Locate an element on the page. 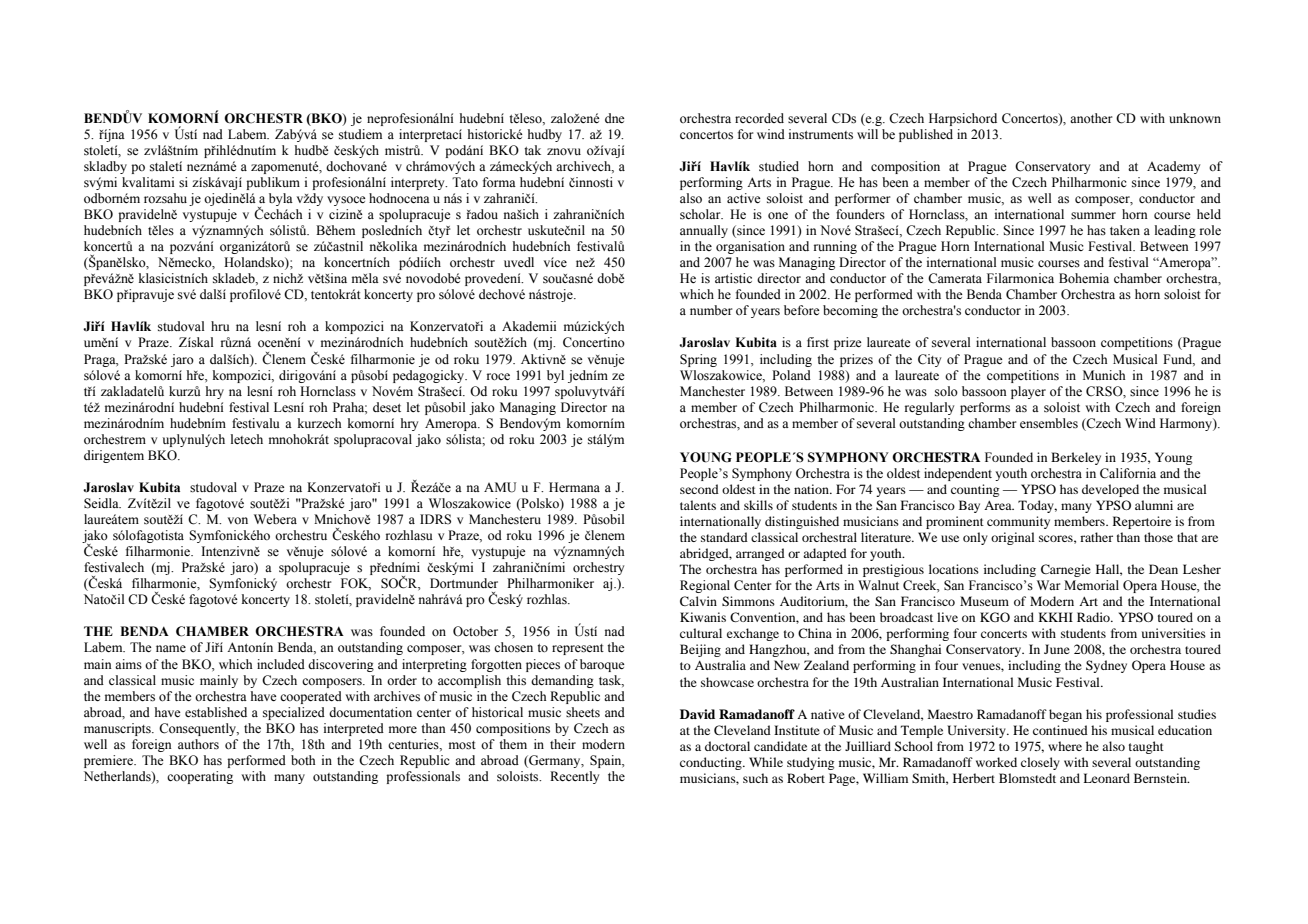 The image size is (1308, 924). City is located at coordinates (929, 360).
